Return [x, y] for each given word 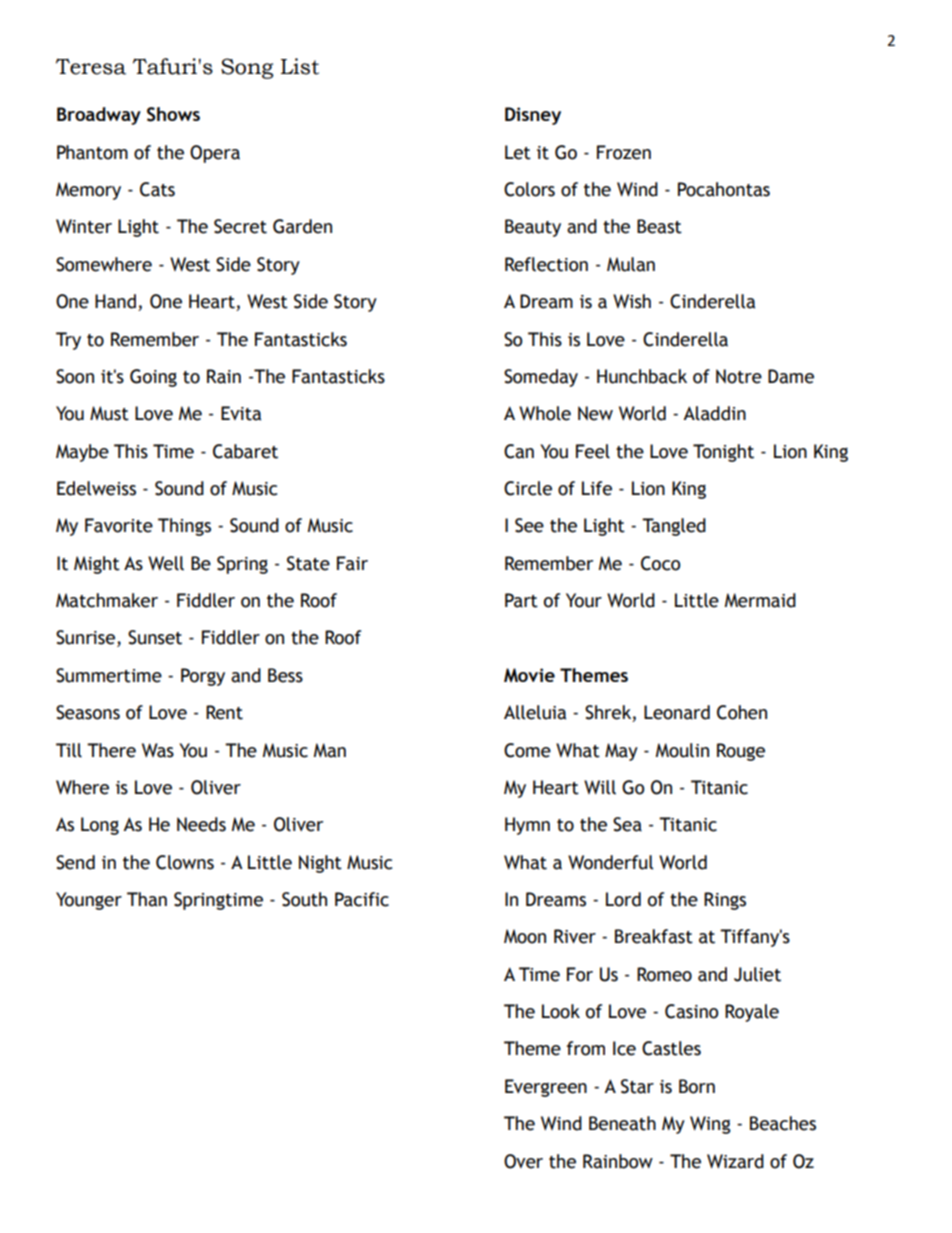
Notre [739, 376]
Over [523, 1161]
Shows [173, 114]
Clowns [185, 862]
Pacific [362, 899]
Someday [541, 378]
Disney [533, 116]
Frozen [624, 152]
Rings [725, 901]
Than [147, 899]
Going [153, 378]
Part [521, 600]
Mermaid [760, 600]
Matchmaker [107, 600]
